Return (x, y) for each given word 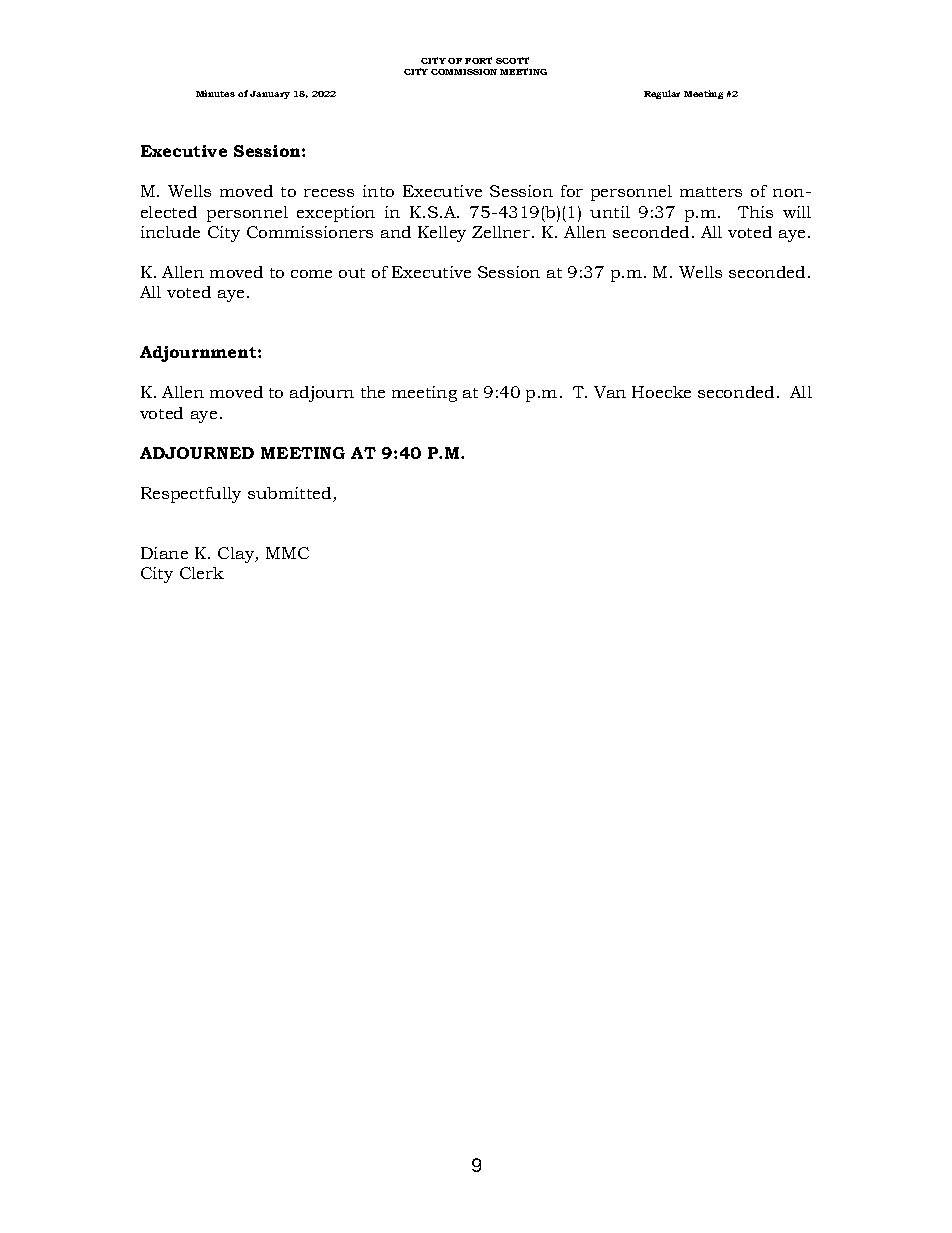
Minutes (215, 93)
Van (610, 392)
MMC (287, 553)
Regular (662, 94)
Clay (237, 555)
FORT (478, 60)
